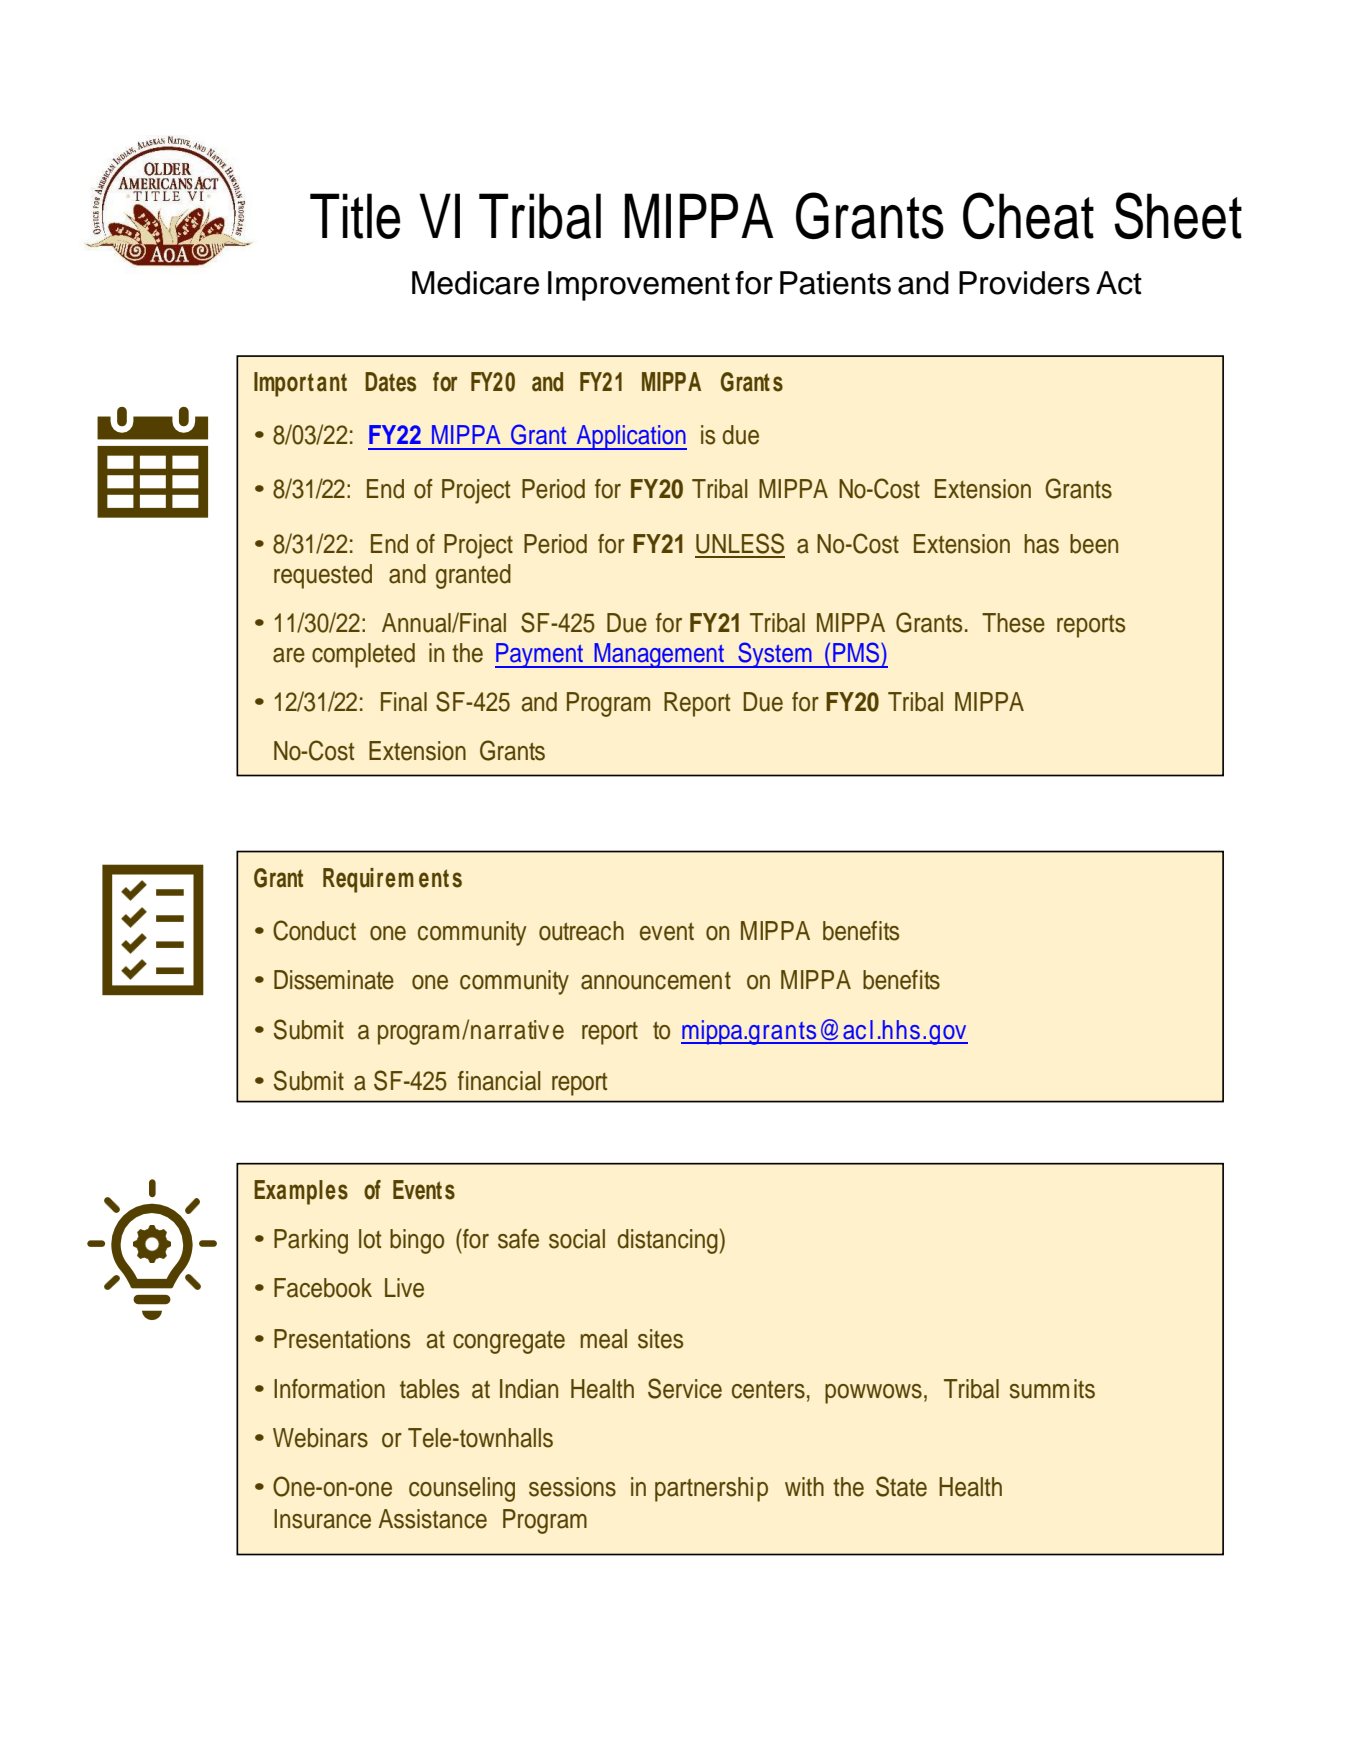  I want to click on Title, so click(355, 216).
